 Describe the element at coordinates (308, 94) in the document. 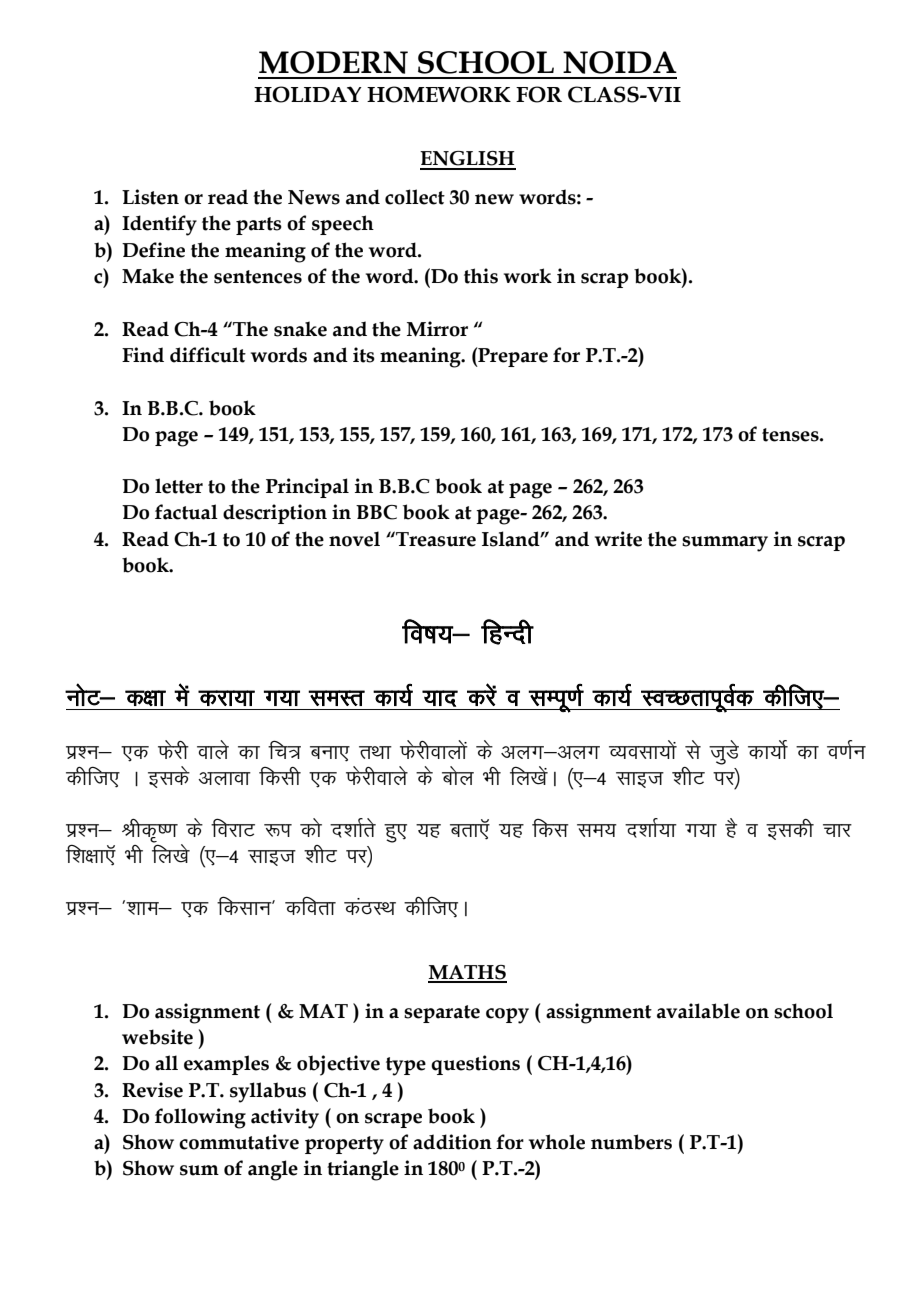

I see `HOLIDAY` at that location.
